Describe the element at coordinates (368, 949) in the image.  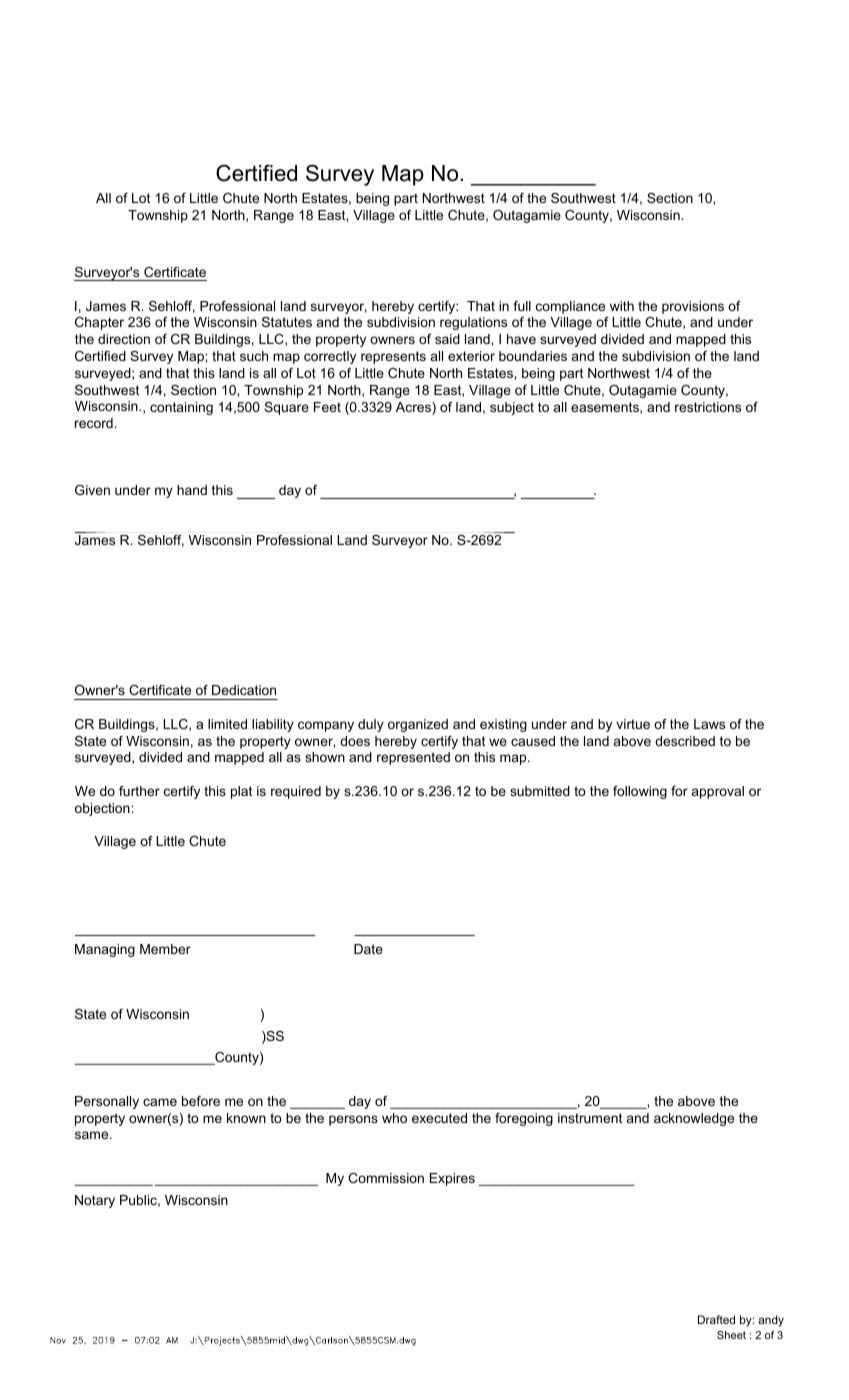
I see `Date` at that location.
